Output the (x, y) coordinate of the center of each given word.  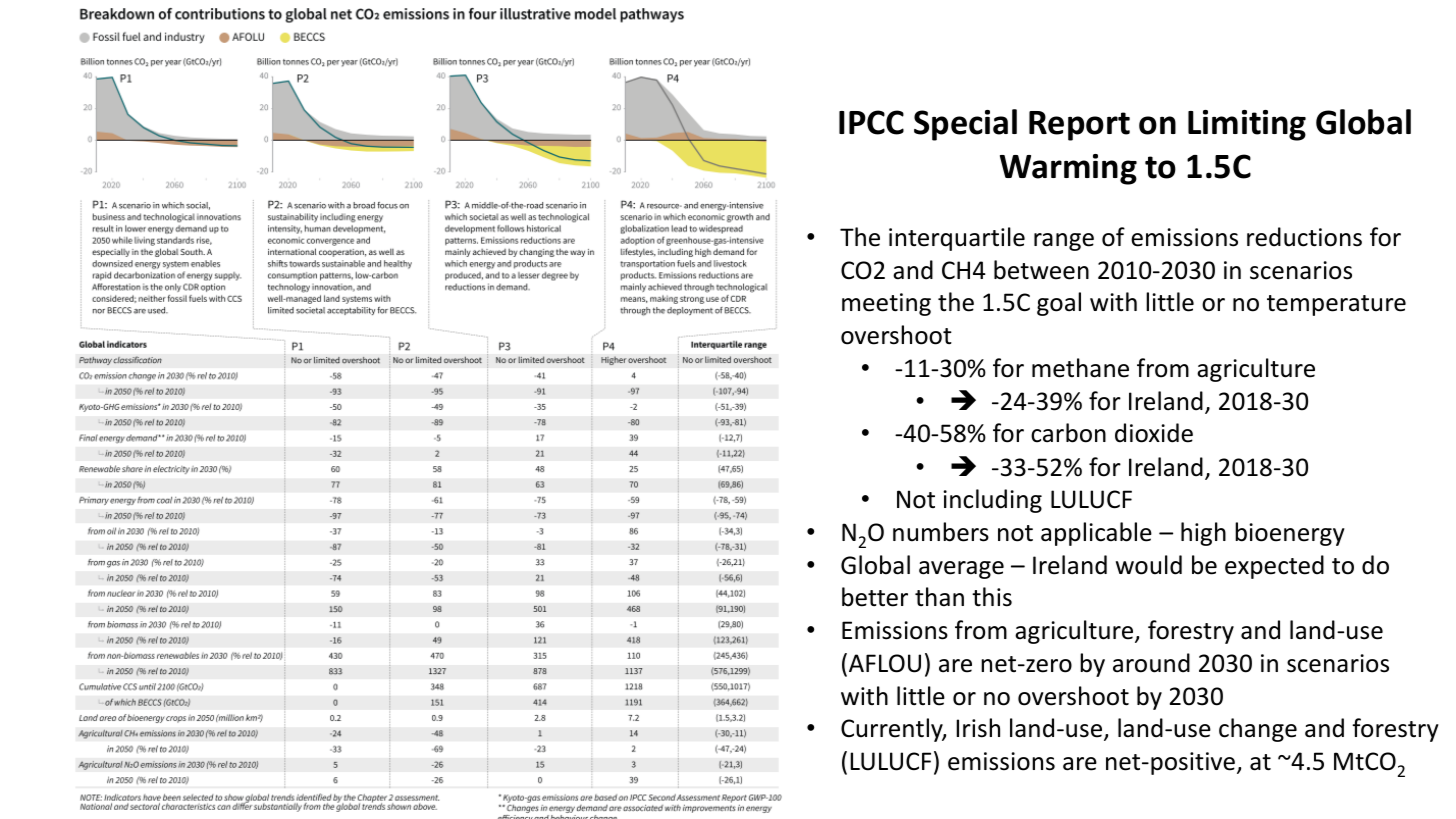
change (1258, 730)
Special (965, 125)
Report (1079, 126)
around (1151, 663)
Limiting (1247, 125)
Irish (978, 728)
